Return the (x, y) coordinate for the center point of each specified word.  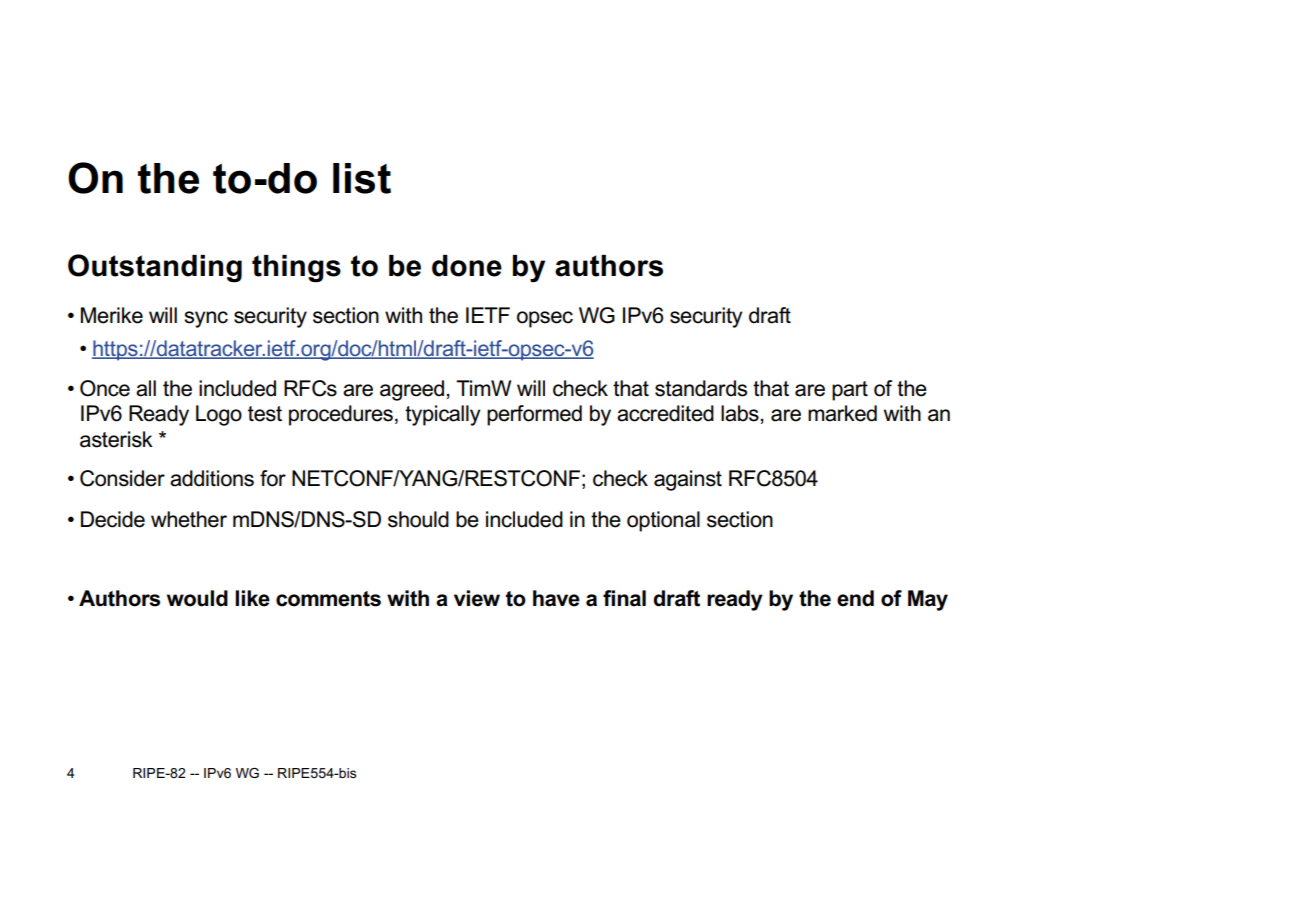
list (362, 178)
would (197, 598)
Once (105, 388)
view (477, 598)
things (296, 269)
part (850, 391)
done (467, 266)
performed (534, 415)
